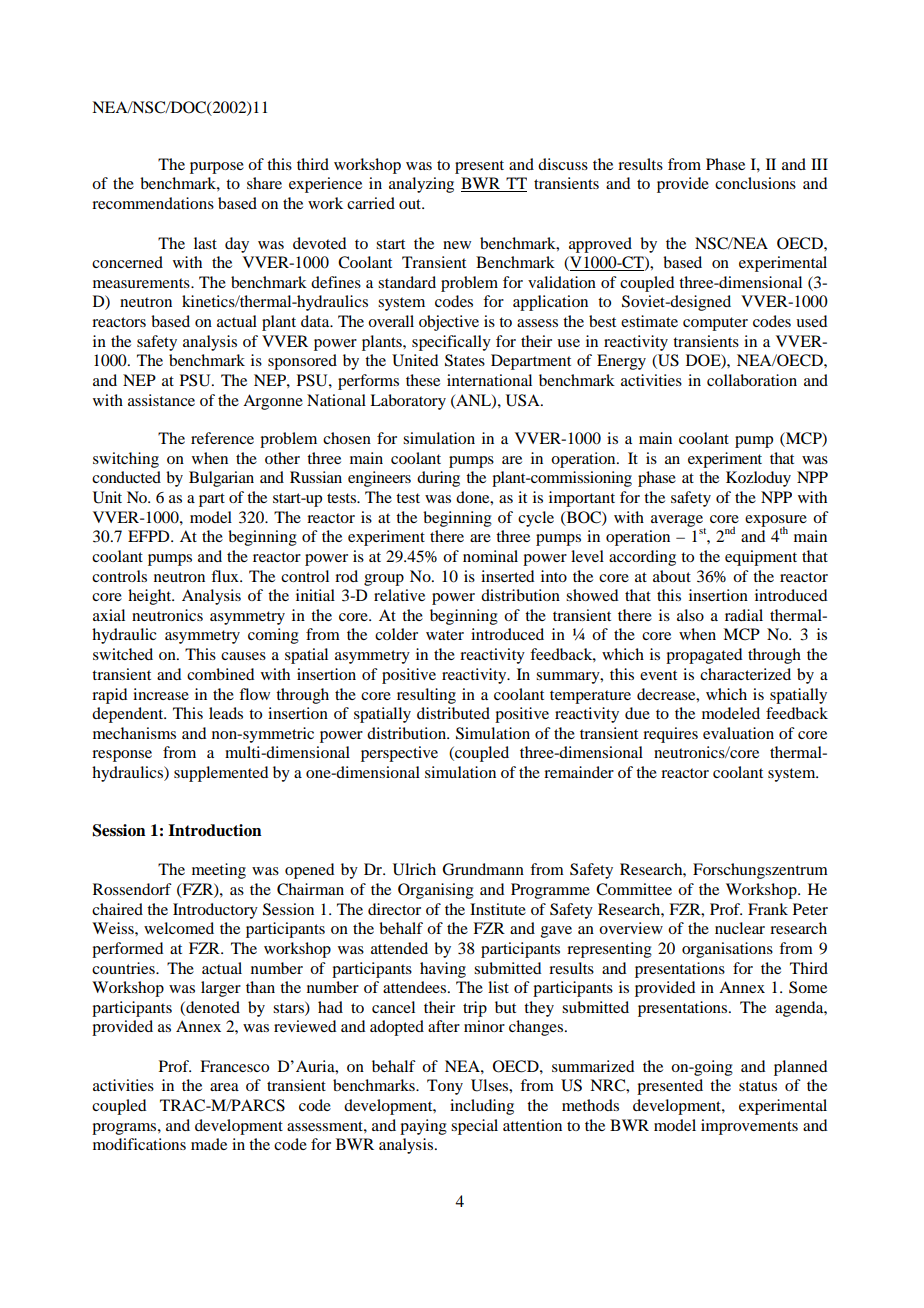  What do you see at coordinates (749, 1127) in the image?
I see `improvements` at bounding box center [749, 1127].
